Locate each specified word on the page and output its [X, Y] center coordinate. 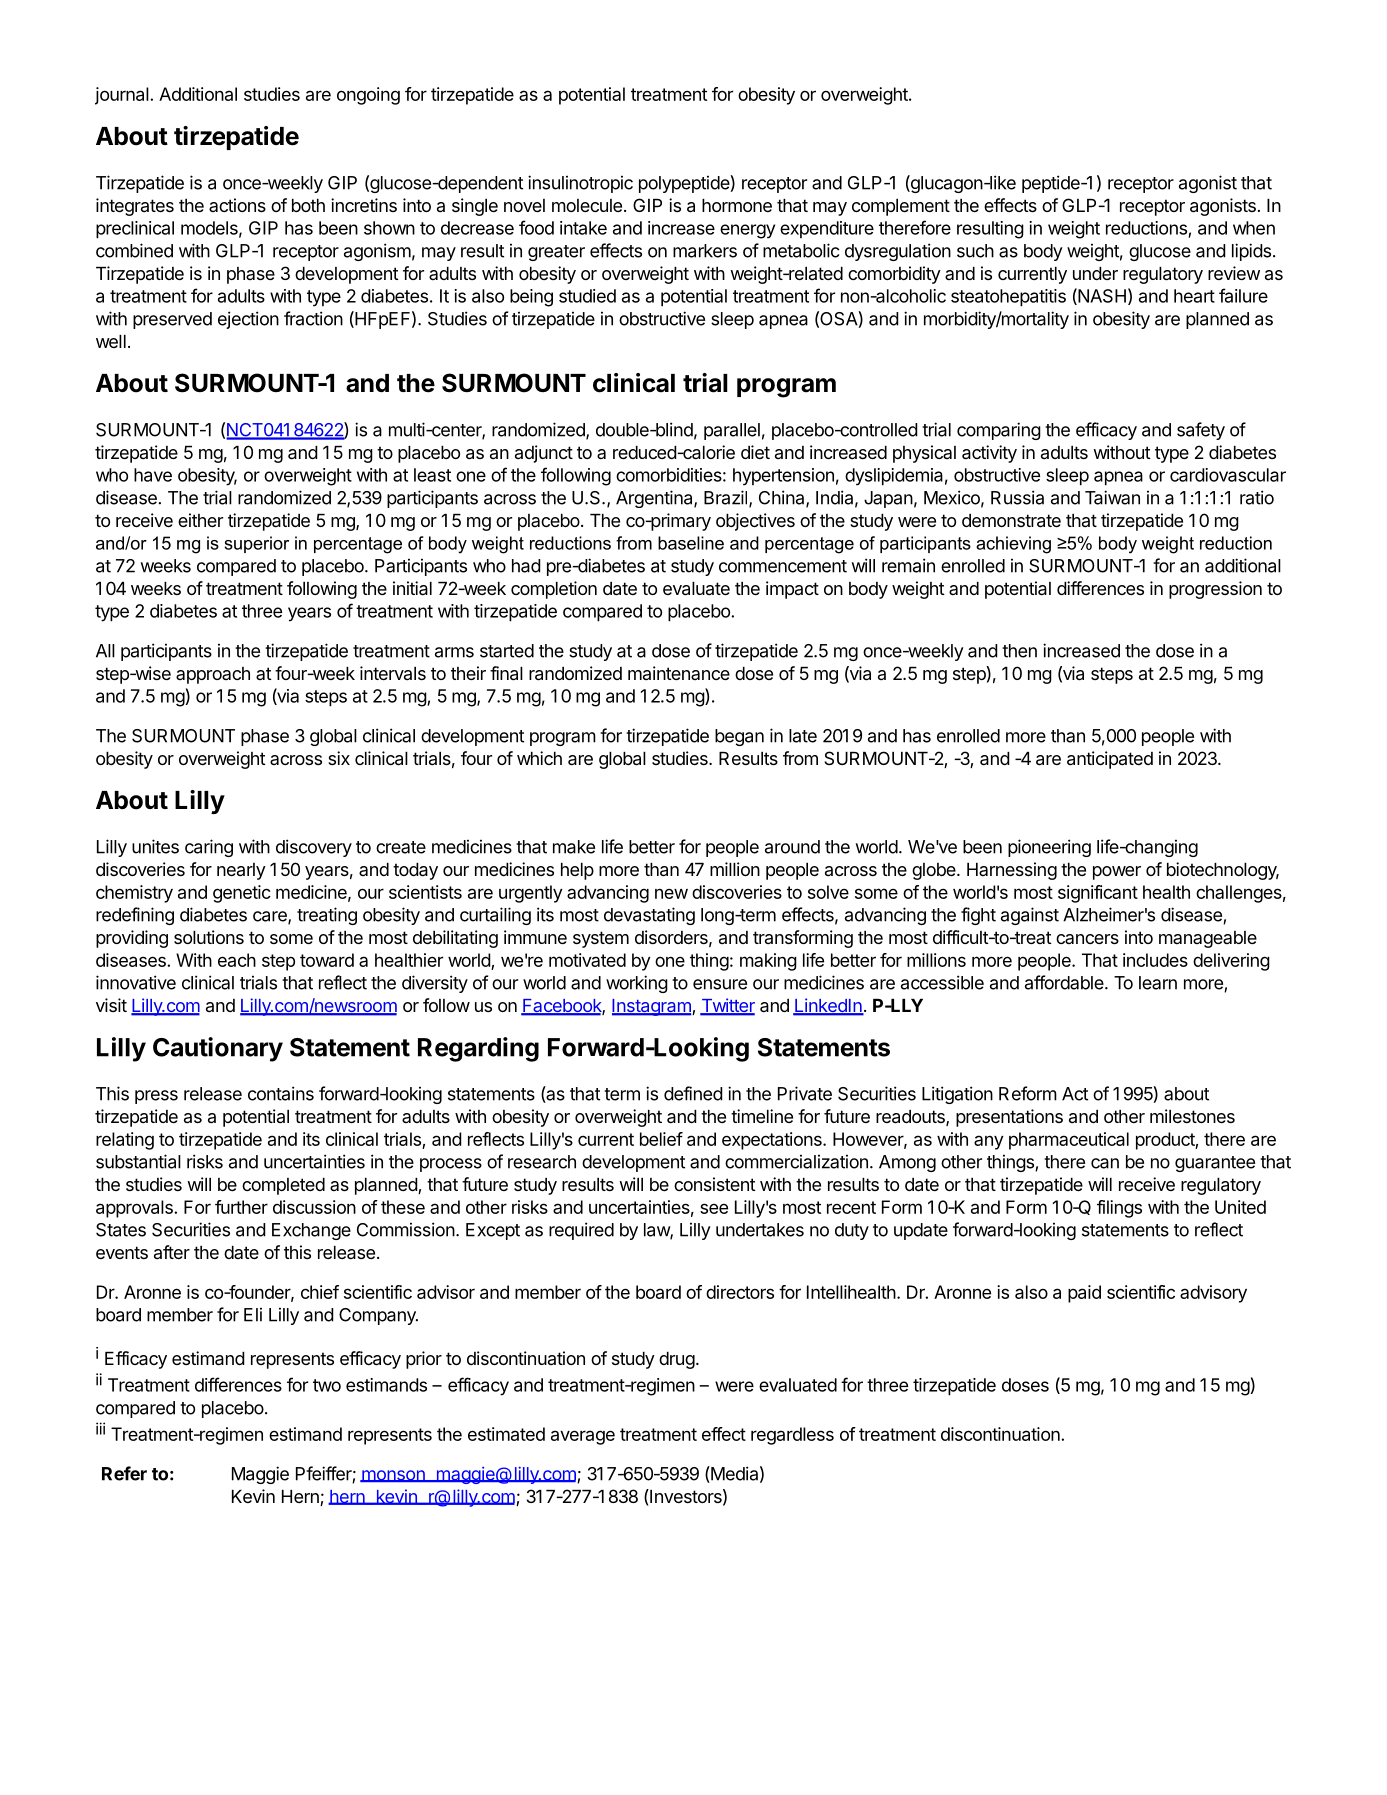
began [739, 737]
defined [693, 1093]
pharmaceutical [1069, 1141]
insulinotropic [580, 184]
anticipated [1110, 760]
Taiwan [1112, 497]
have [153, 475]
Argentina [655, 499]
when [1254, 228]
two [327, 1385]
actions [237, 205]
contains [281, 1093]
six [339, 758]
